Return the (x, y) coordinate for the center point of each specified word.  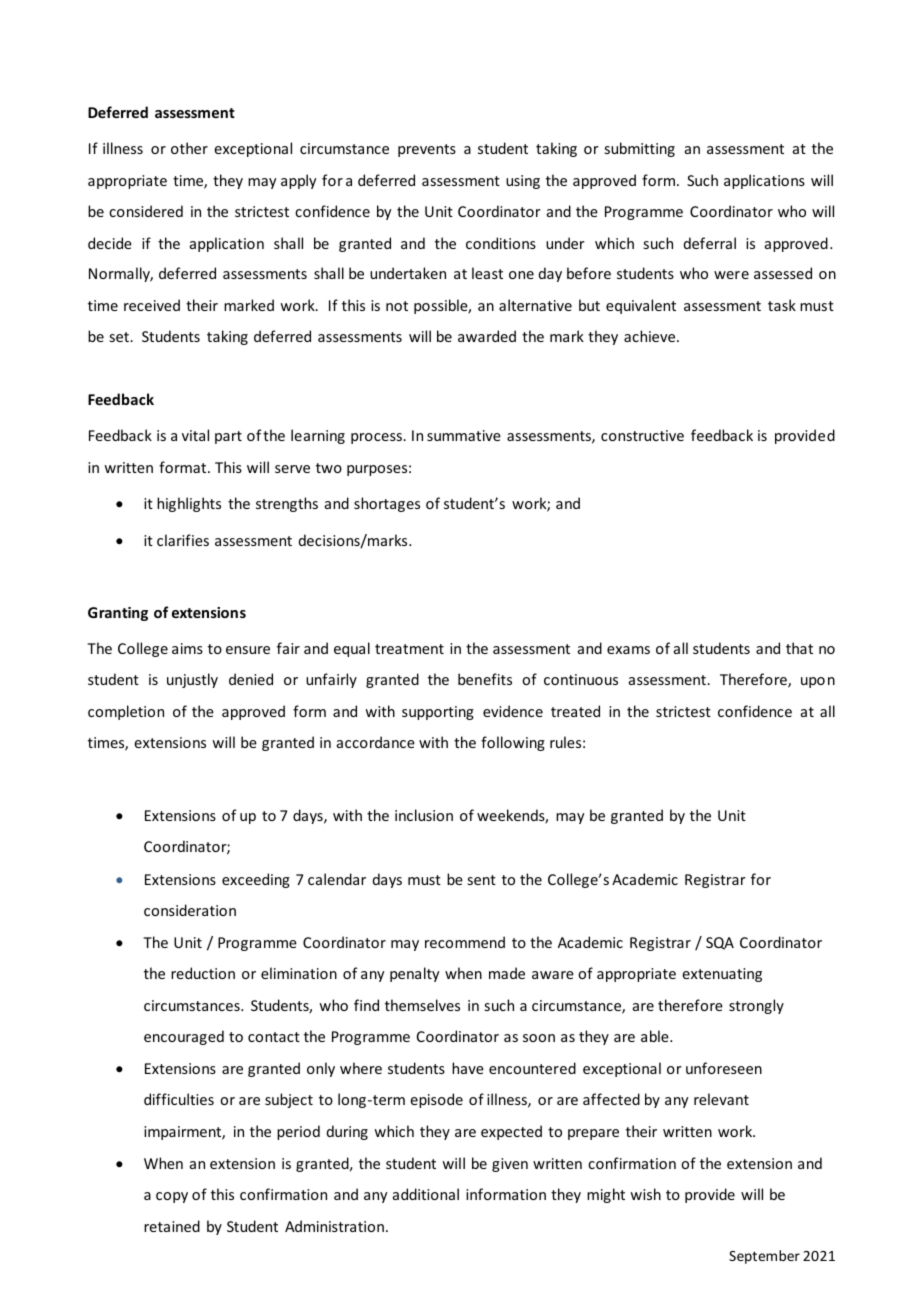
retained (172, 1226)
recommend (465, 942)
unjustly (192, 680)
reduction (203, 973)
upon (818, 682)
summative (464, 435)
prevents (427, 150)
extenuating (722, 975)
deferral (710, 243)
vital (195, 435)
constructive (642, 435)
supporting (438, 713)
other (189, 148)
